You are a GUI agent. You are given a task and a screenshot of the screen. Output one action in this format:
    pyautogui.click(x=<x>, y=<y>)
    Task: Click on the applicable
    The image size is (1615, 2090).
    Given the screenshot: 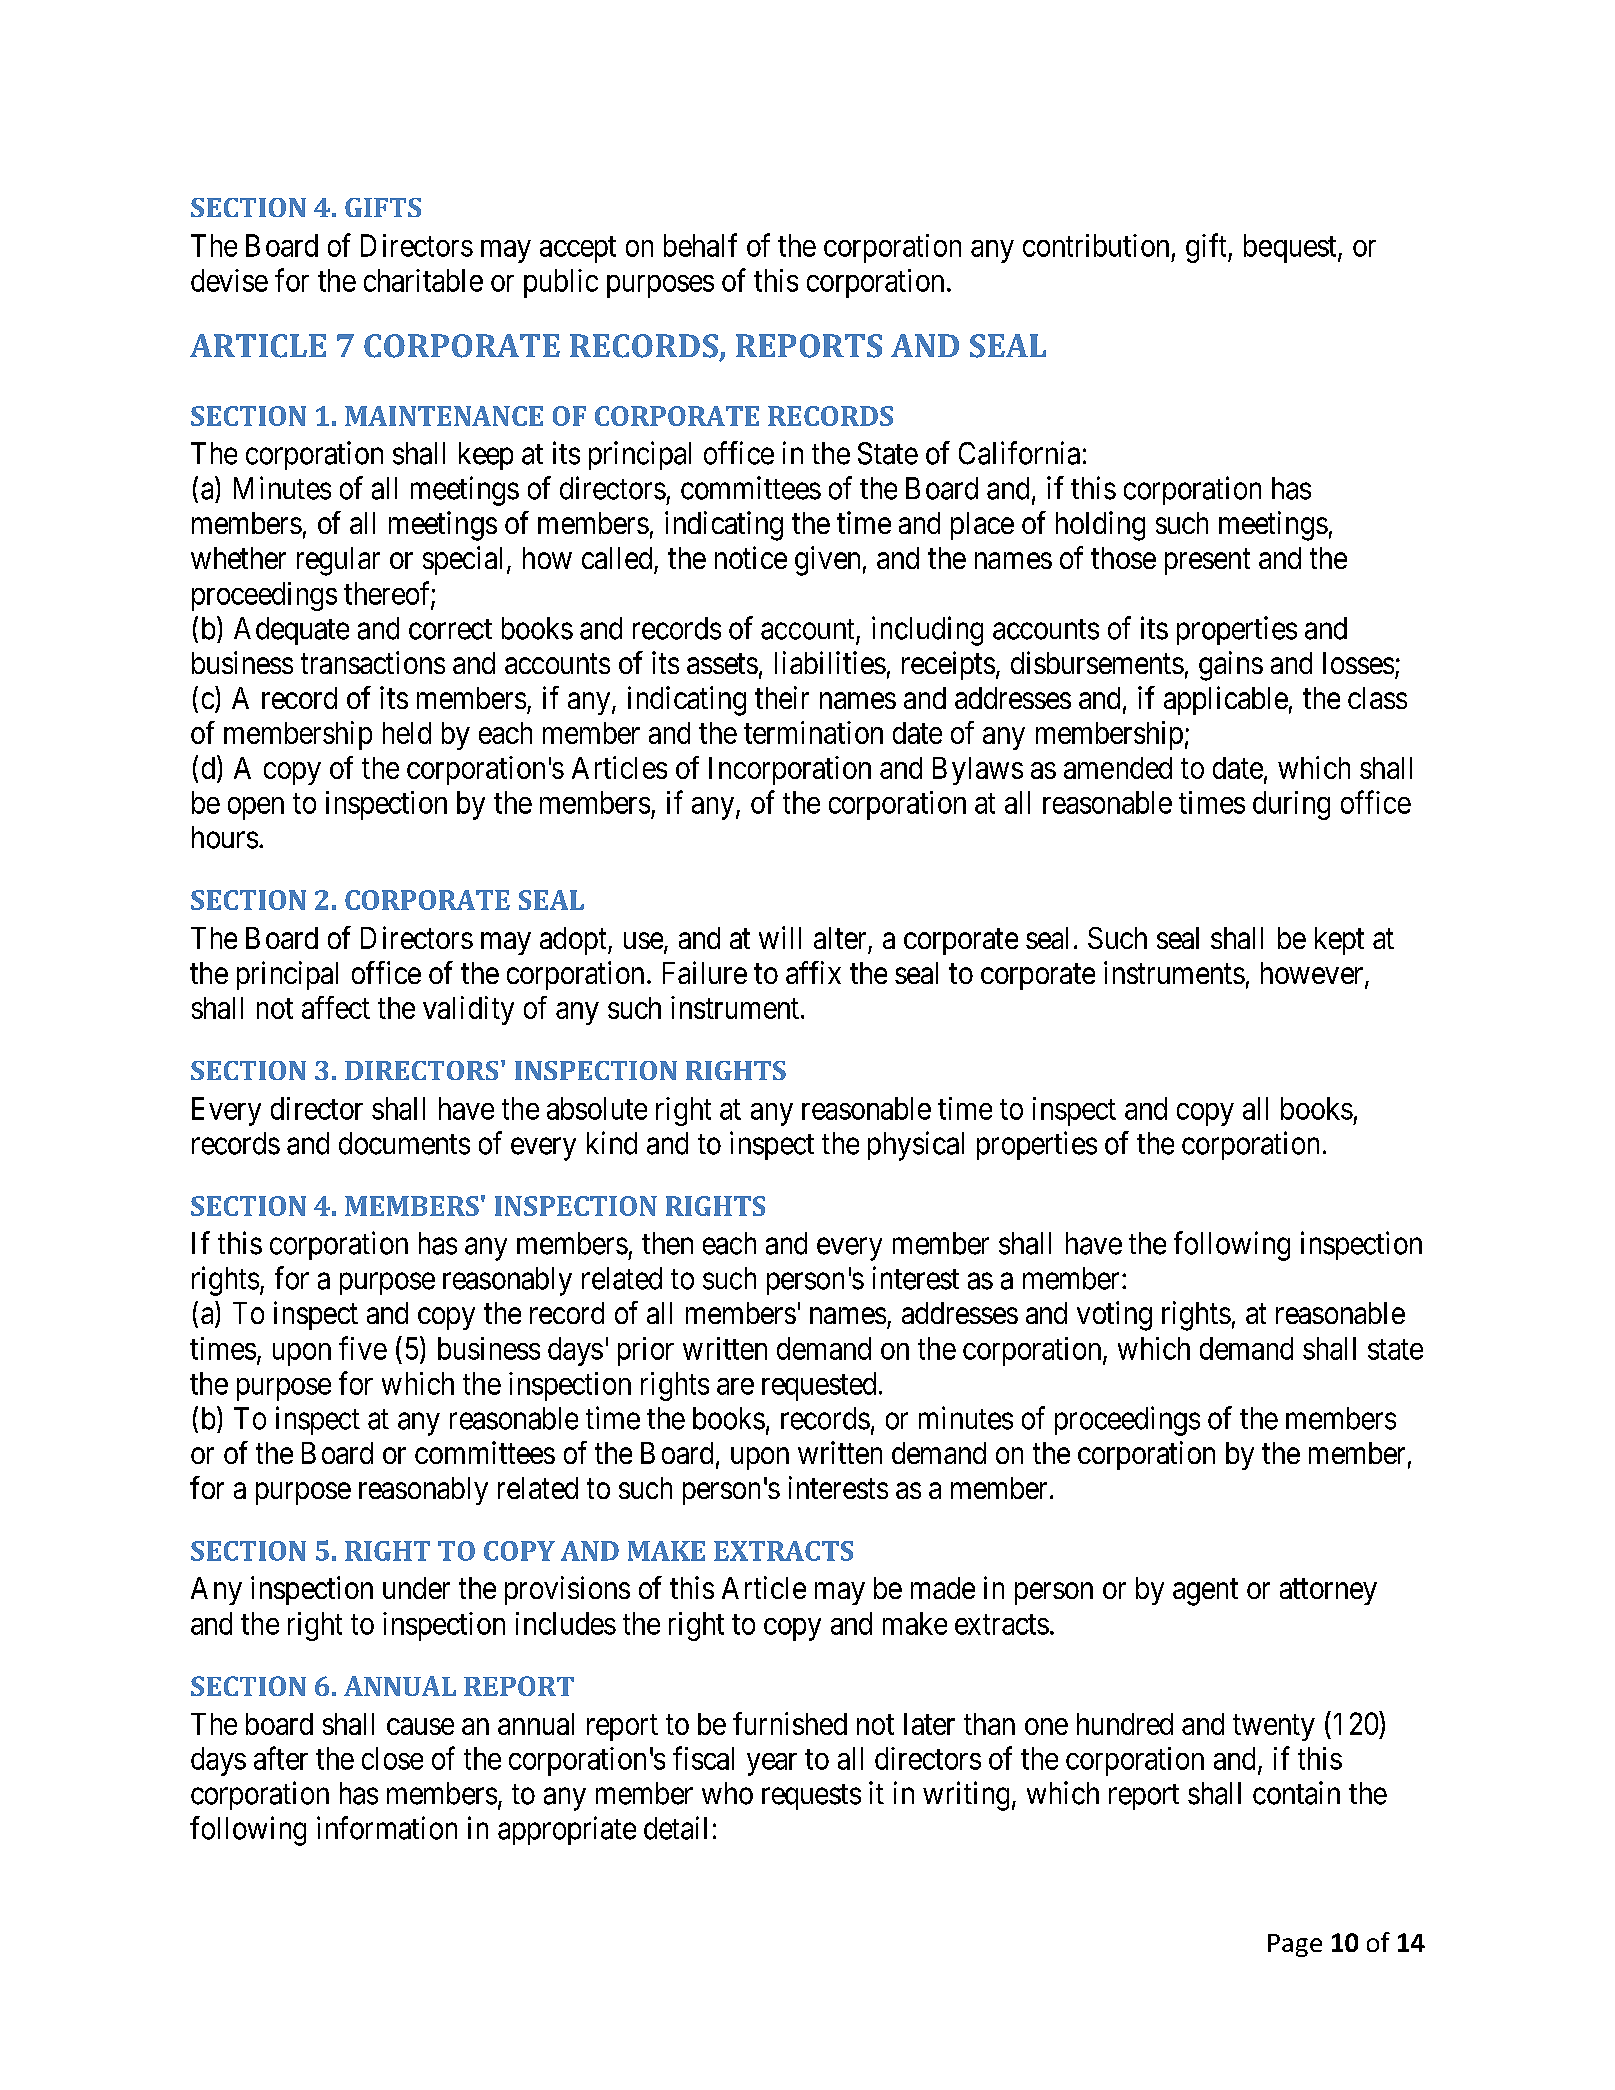 What is the action you would take?
    pyautogui.click(x=1226, y=700)
